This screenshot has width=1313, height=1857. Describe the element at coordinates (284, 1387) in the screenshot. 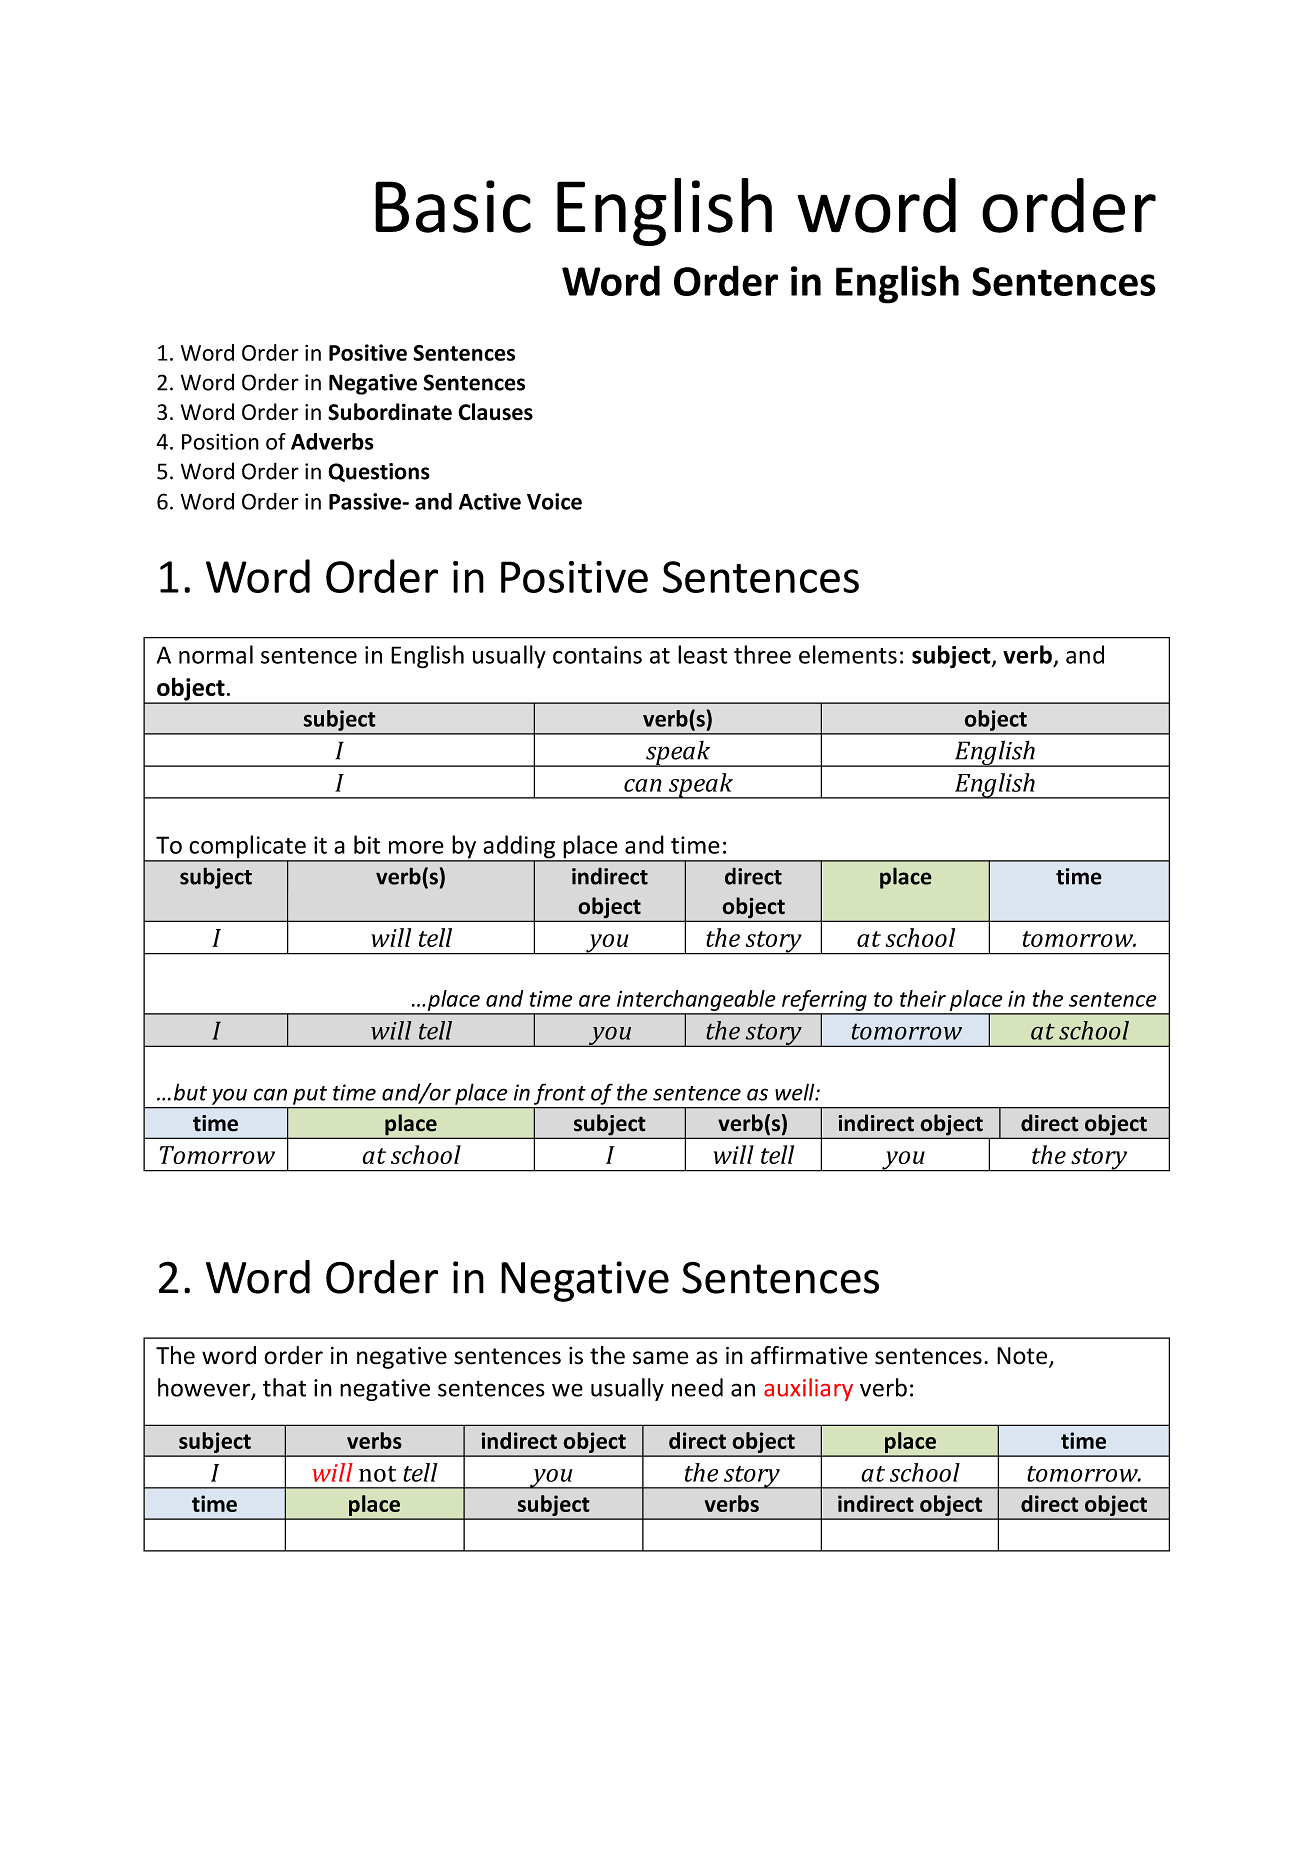

I see `that` at that location.
